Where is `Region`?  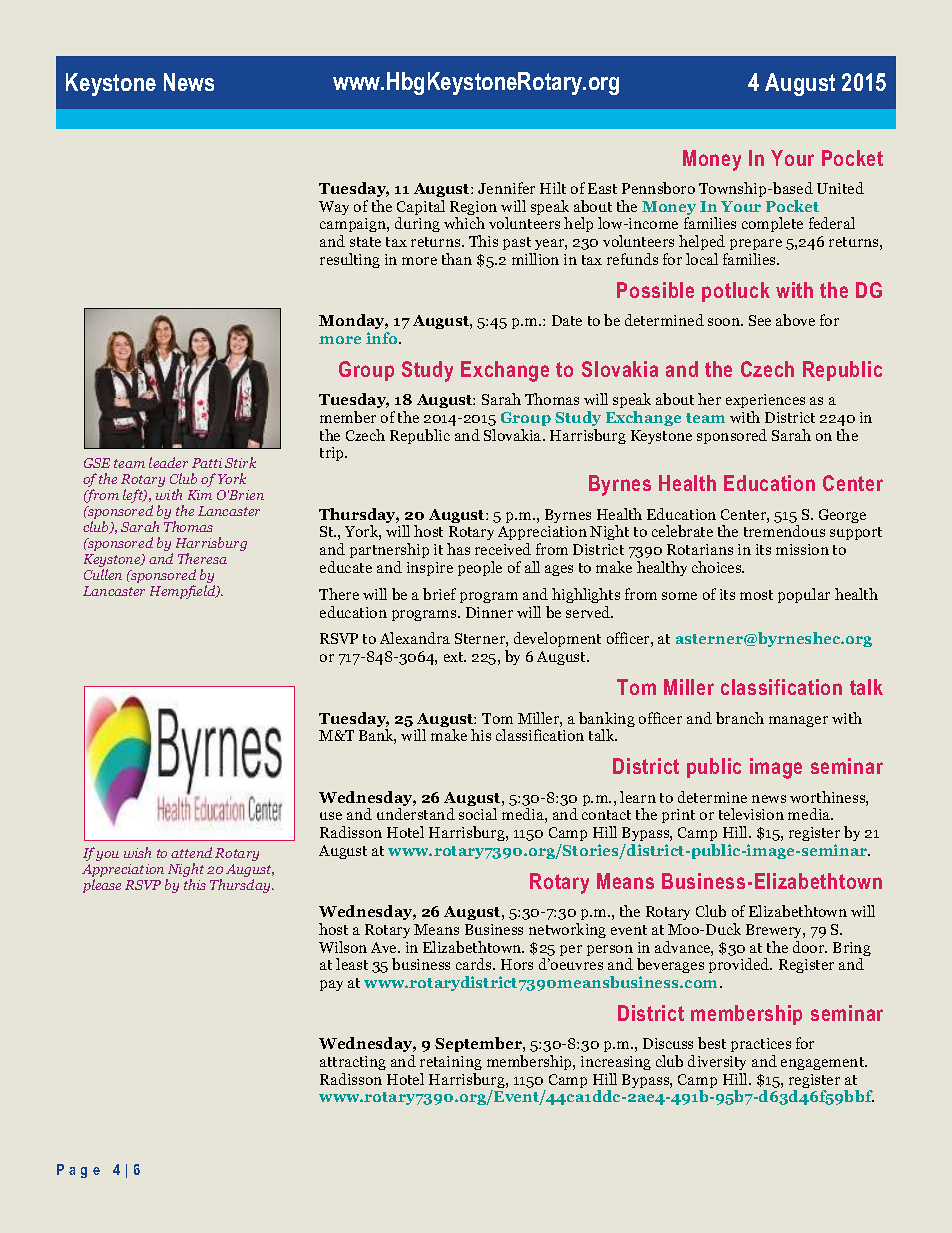 Region is located at coordinates (473, 209).
